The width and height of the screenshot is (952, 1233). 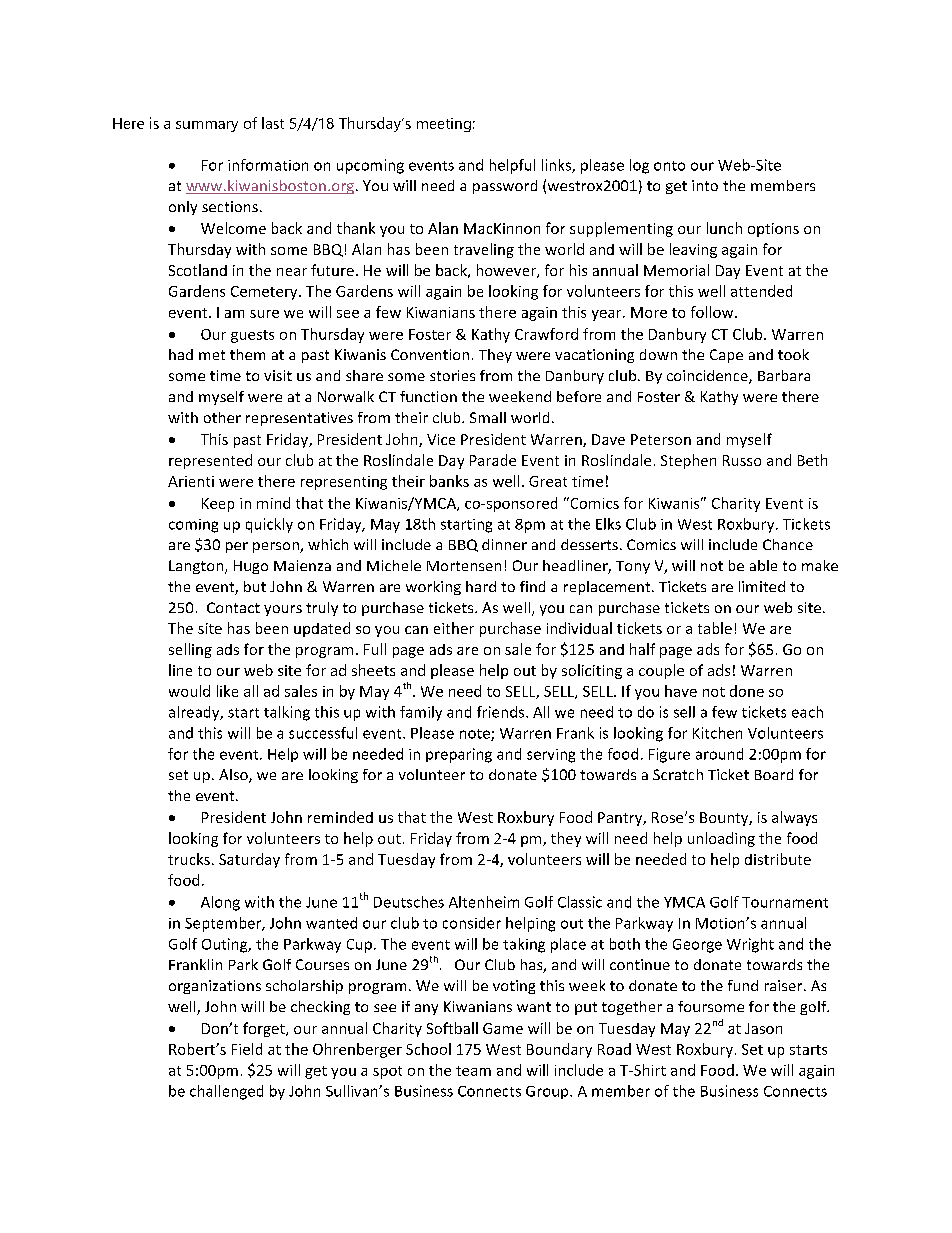 I want to click on note, so click(x=476, y=735).
